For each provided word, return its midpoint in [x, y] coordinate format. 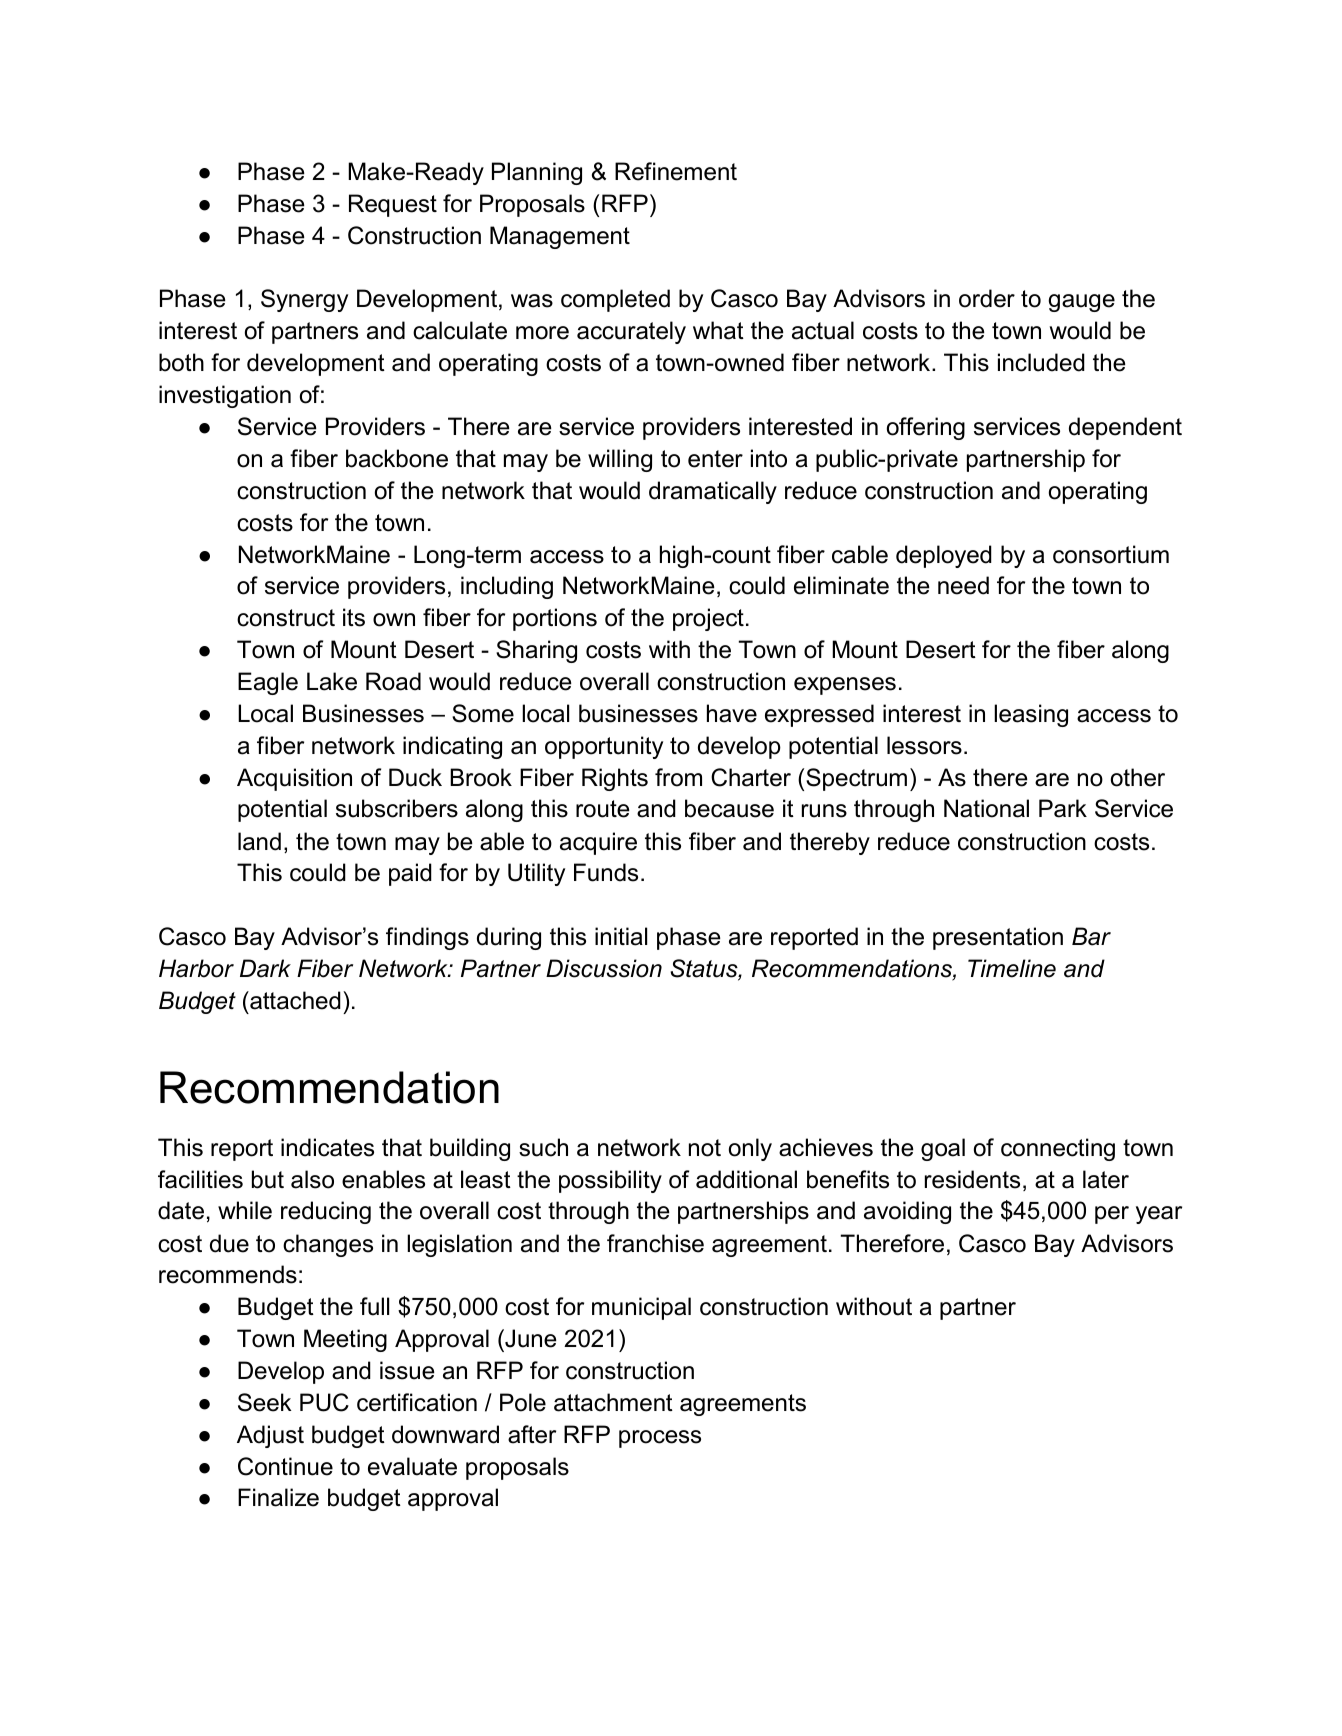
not [705, 1148]
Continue [285, 1466]
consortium [1111, 554]
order [987, 298]
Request [393, 205]
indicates [327, 1147]
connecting [1058, 1149]
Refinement [676, 171]
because [729, 808]
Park [1063, 808]
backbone [397, 458]
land [259, 841]
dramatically [713, 492]
